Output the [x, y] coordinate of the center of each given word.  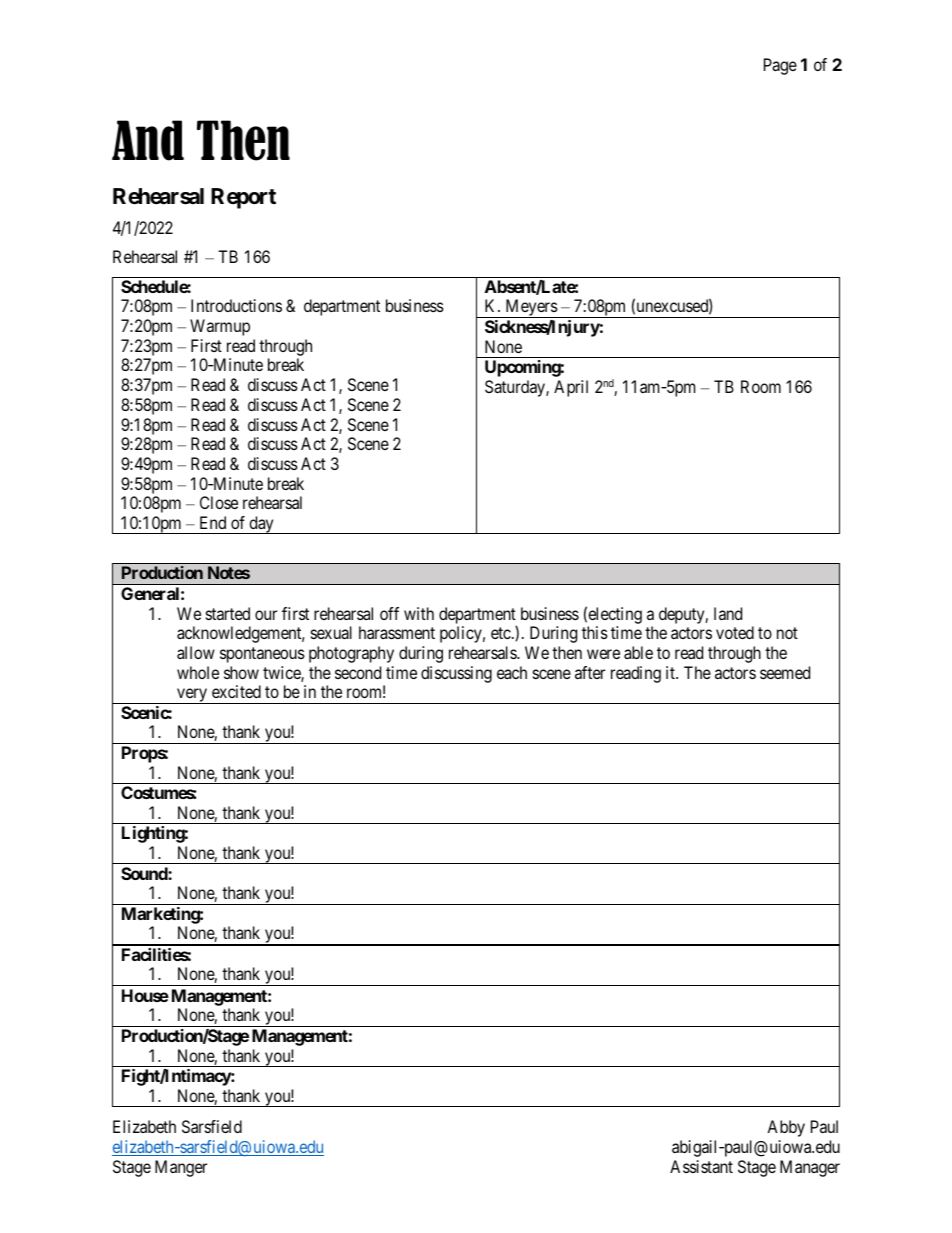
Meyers [531, 308]
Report [243, 198]
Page [780, 66]
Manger [181, 1168]
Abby [786, 1128]
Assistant [701, 1166]
